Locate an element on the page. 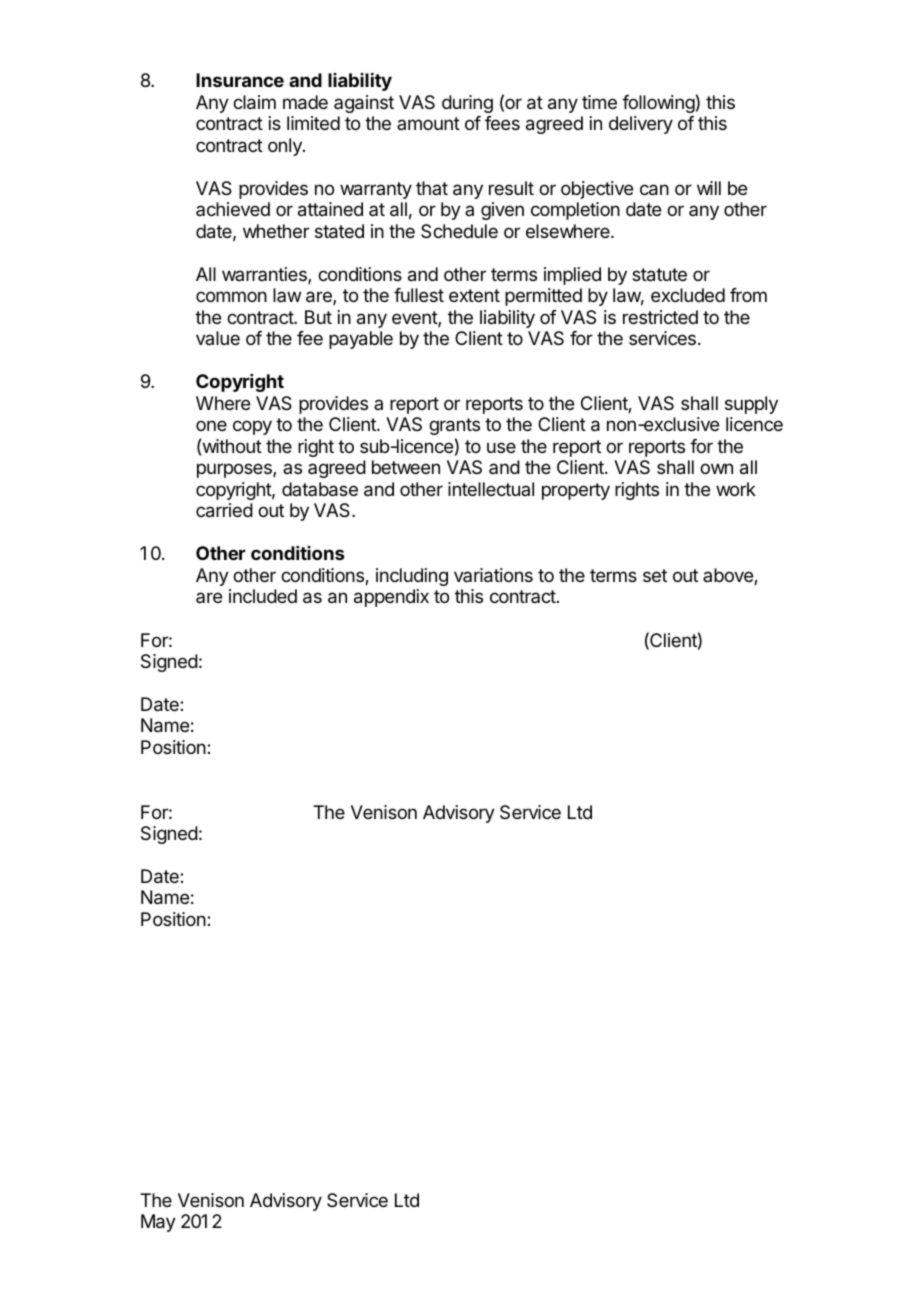 Image resolution: width=924 pixels, height=1309 pixels. purposes is located at coordinates (235, 470).
